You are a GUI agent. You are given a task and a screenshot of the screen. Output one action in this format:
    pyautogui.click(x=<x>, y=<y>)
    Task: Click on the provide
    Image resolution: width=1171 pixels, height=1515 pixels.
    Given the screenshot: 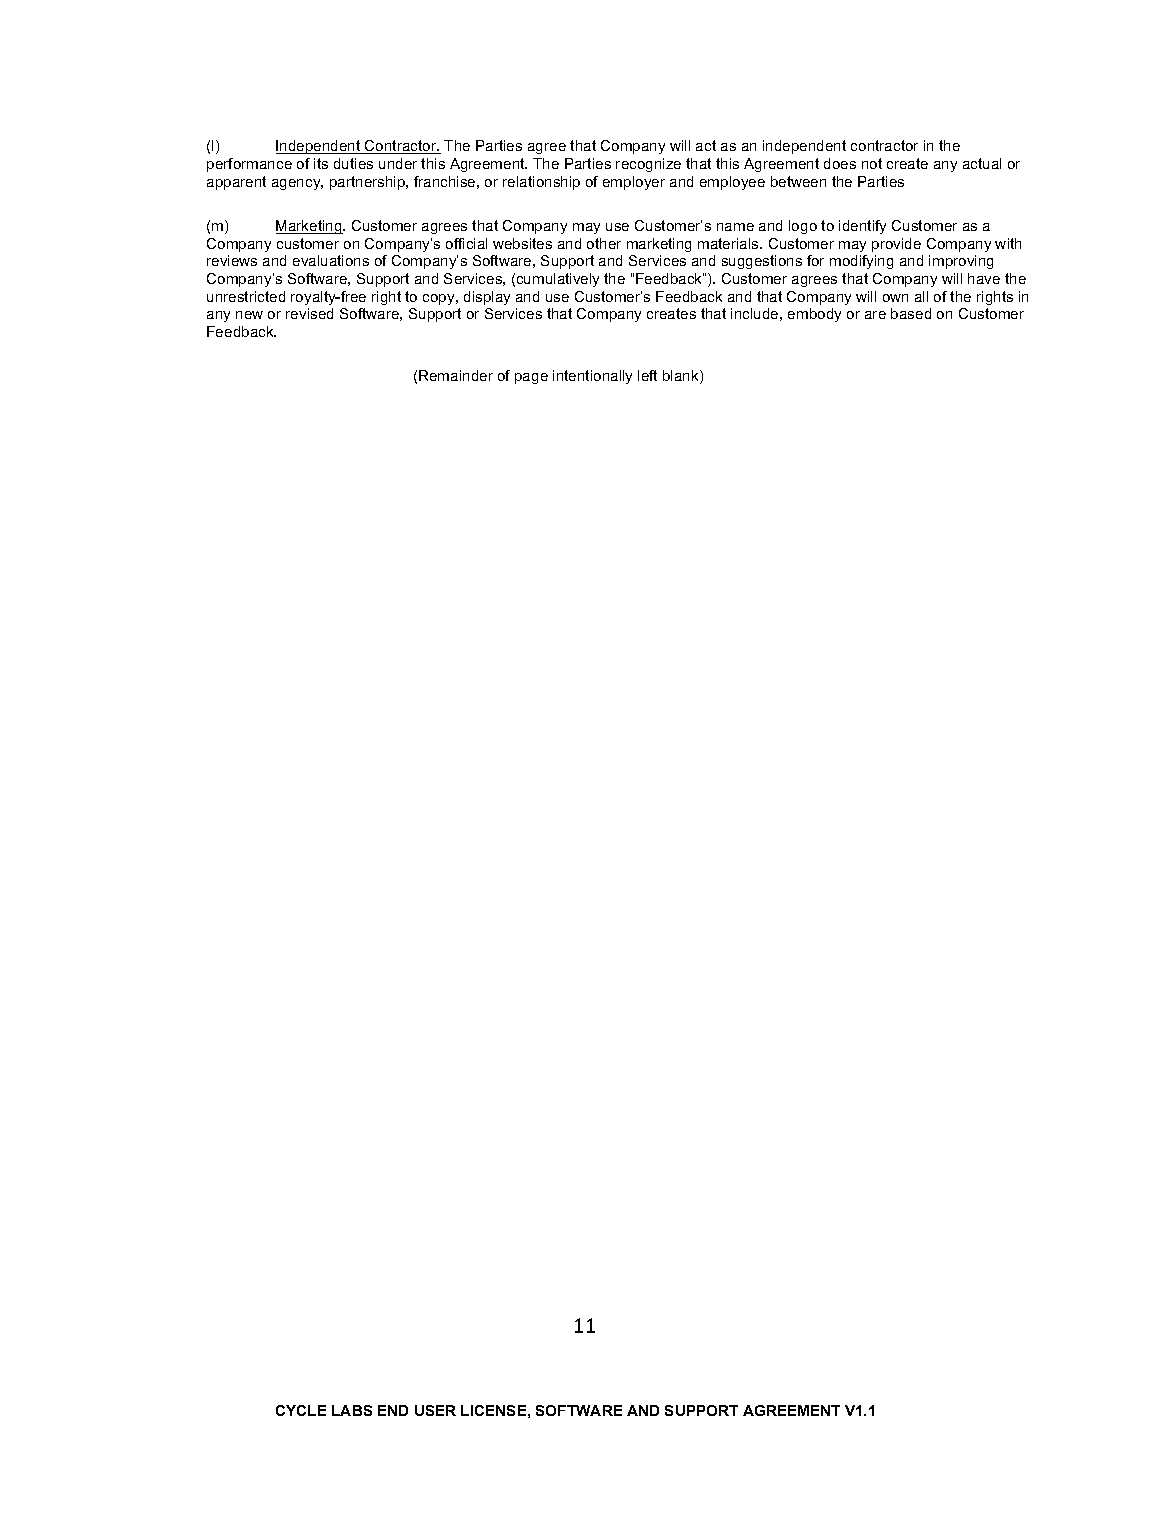 What is the action you would take?
    pyautogui.click(x=896, y=245)
